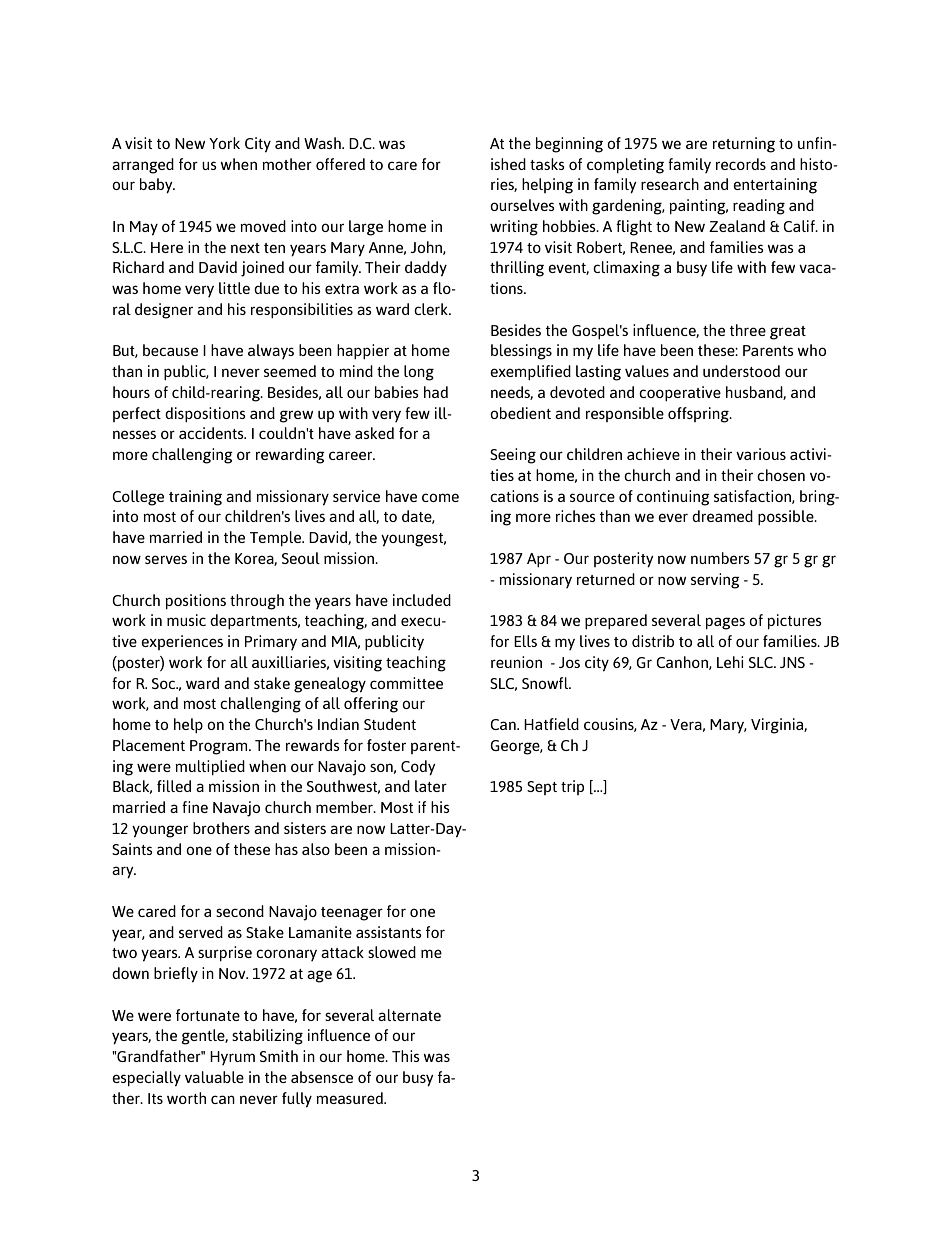  I want to click on York, so click(224, 143).
